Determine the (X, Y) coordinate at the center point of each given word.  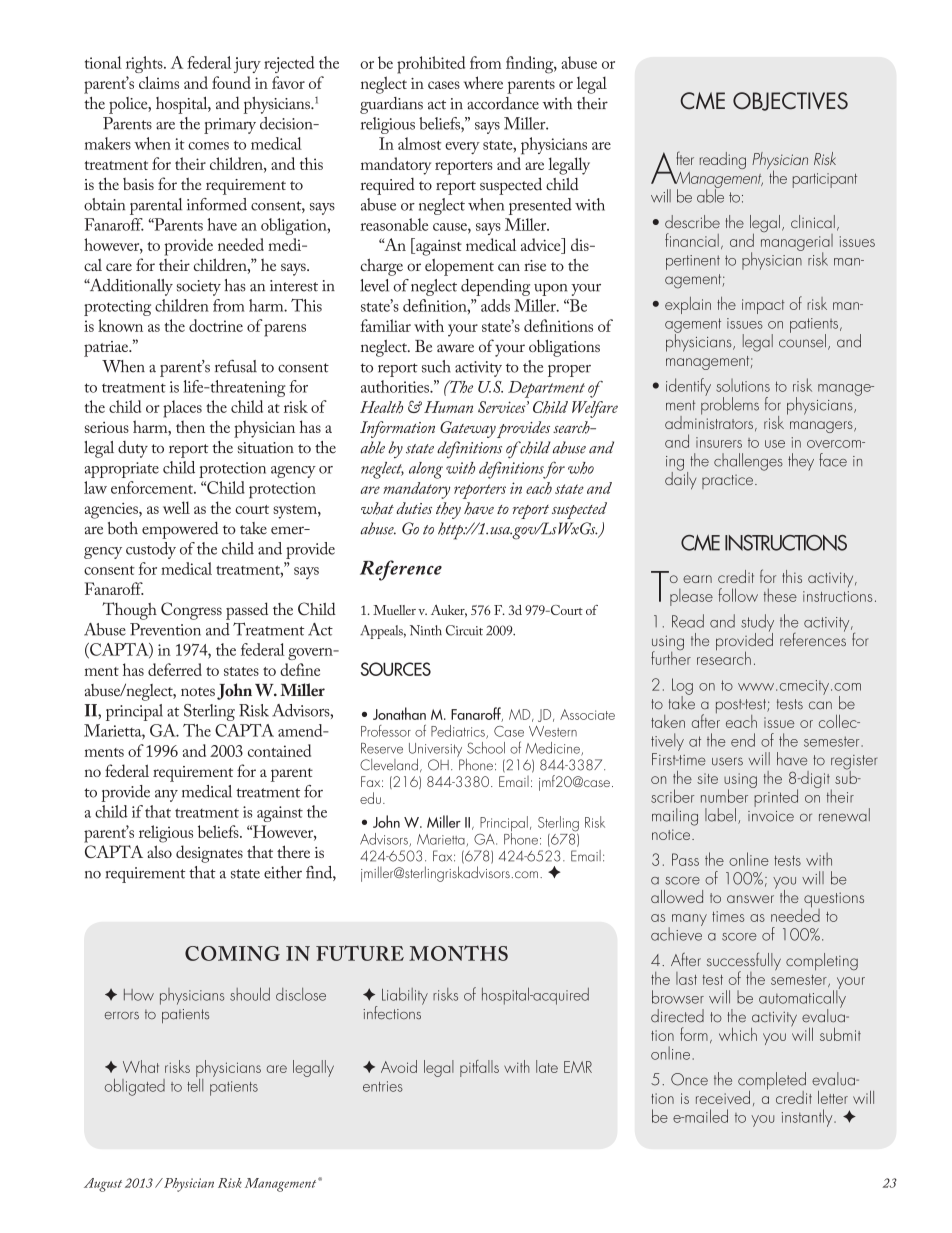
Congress (191, 611)
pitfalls (479, 1068)
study (757, 624)
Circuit (464, 630)
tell (195, 1084)
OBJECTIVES (790, 101)
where (483, 82)
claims (159, 82)
